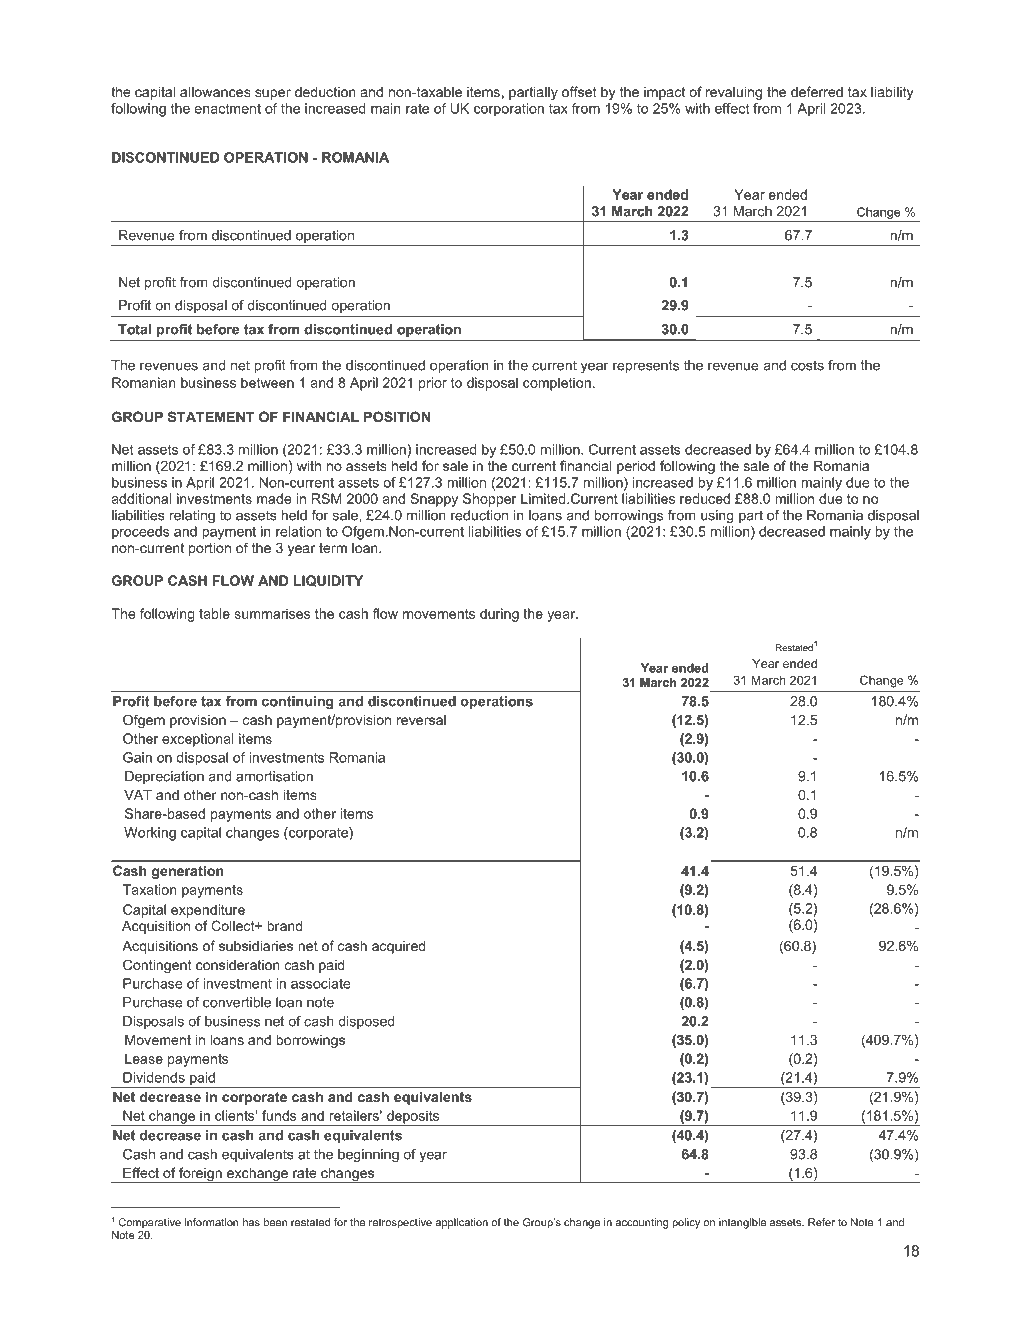 The image size is (1031, 1334). I want to click on during, so click(499, 615).
